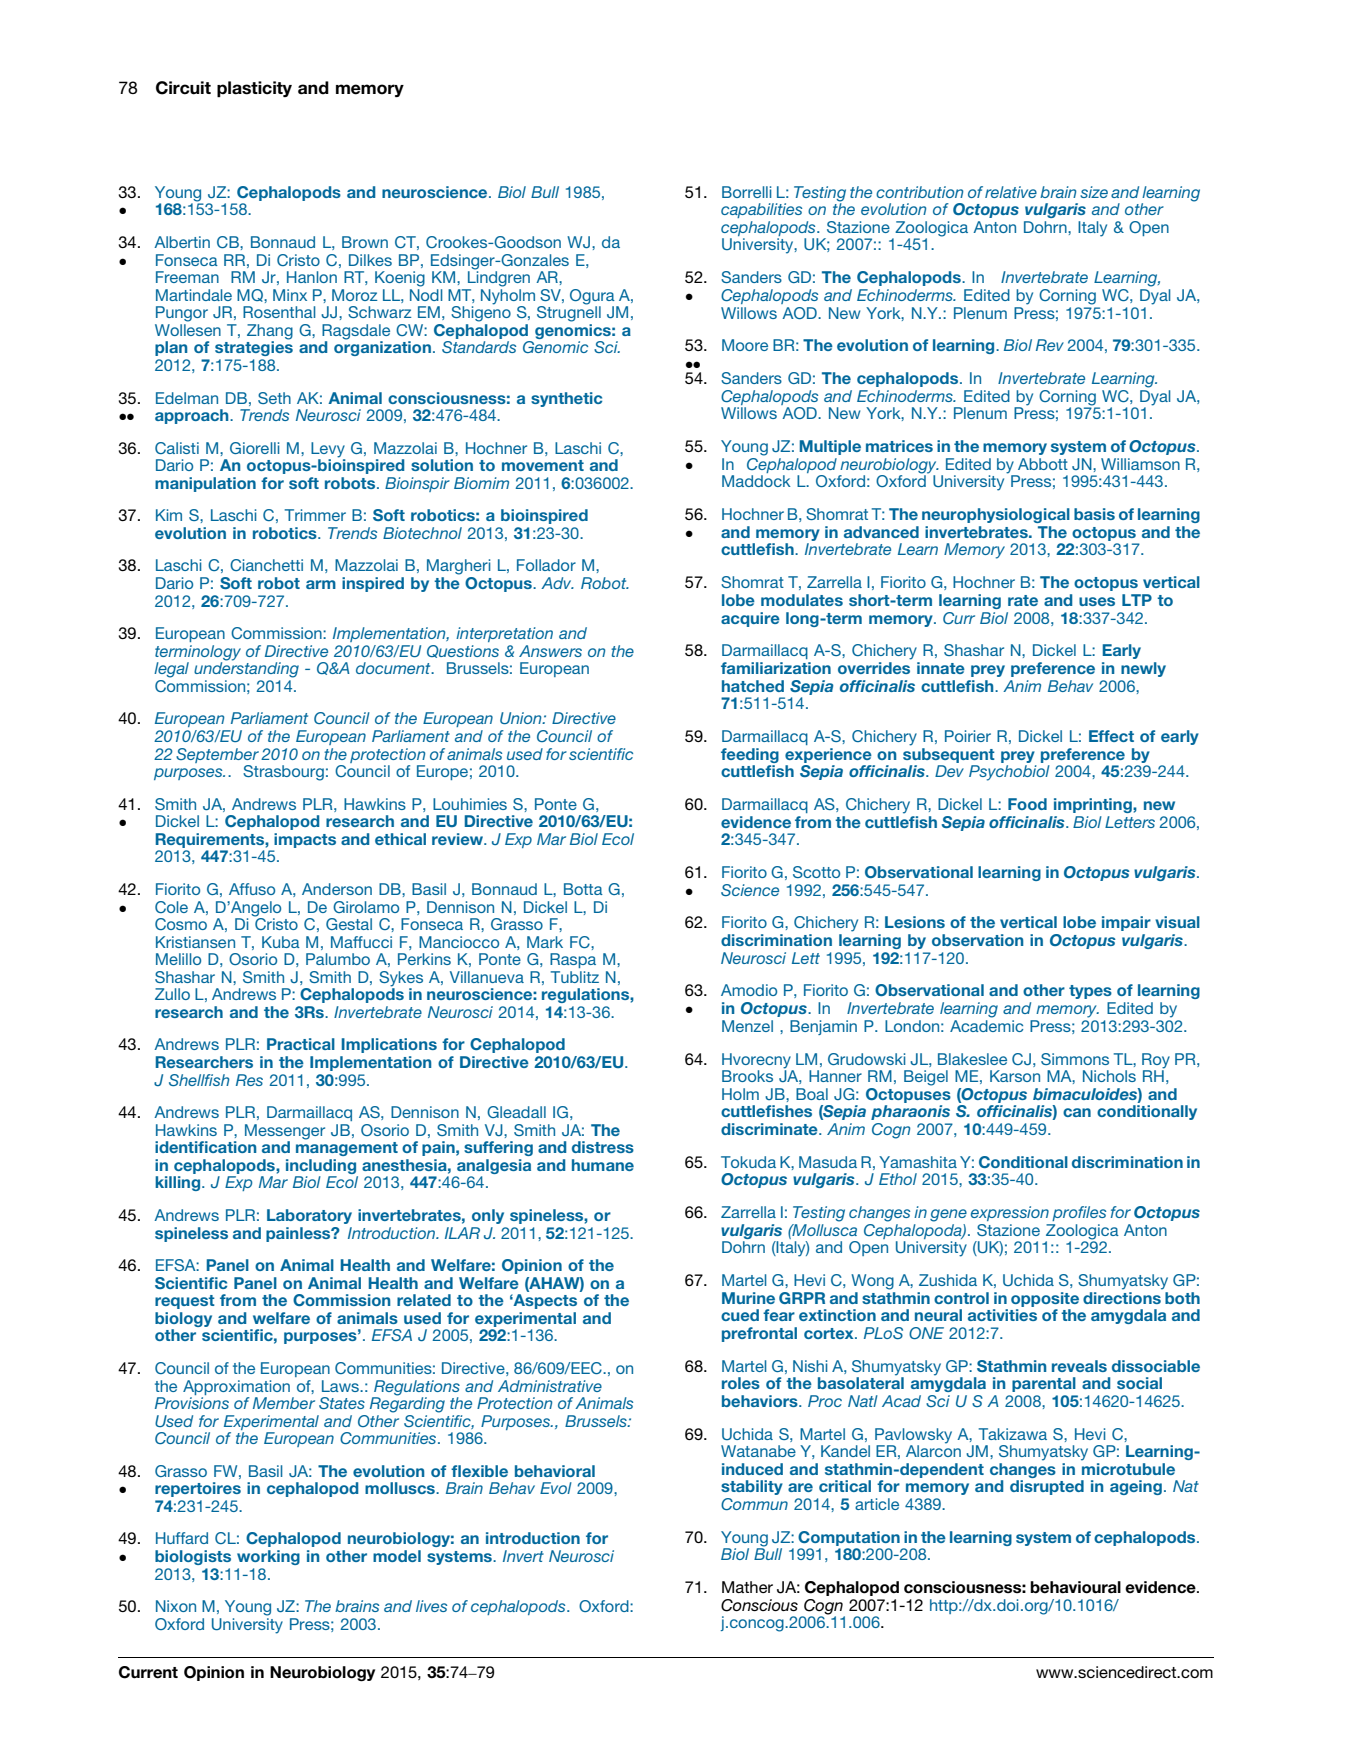 This document has width=1348, height=1748. I want to click on humane, so click(603, 1165).
